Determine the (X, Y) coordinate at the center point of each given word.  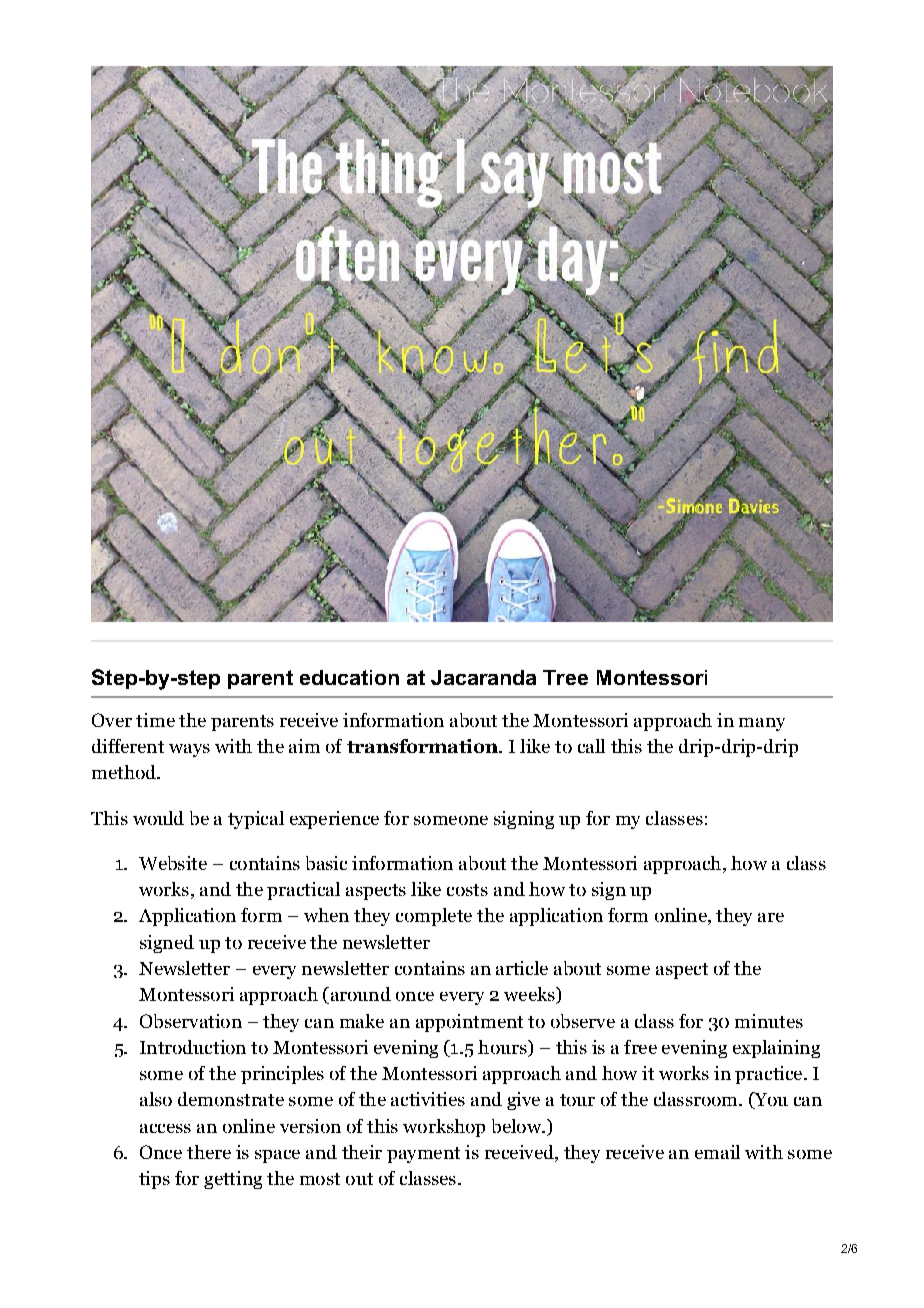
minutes (769, 1021)
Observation (191, 1021)
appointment (469, 1023)
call (591, 746)
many (762, 724)
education (349, 677)
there (209, 1152)
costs (467, 890)
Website (173, 863)
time (155, 720)
